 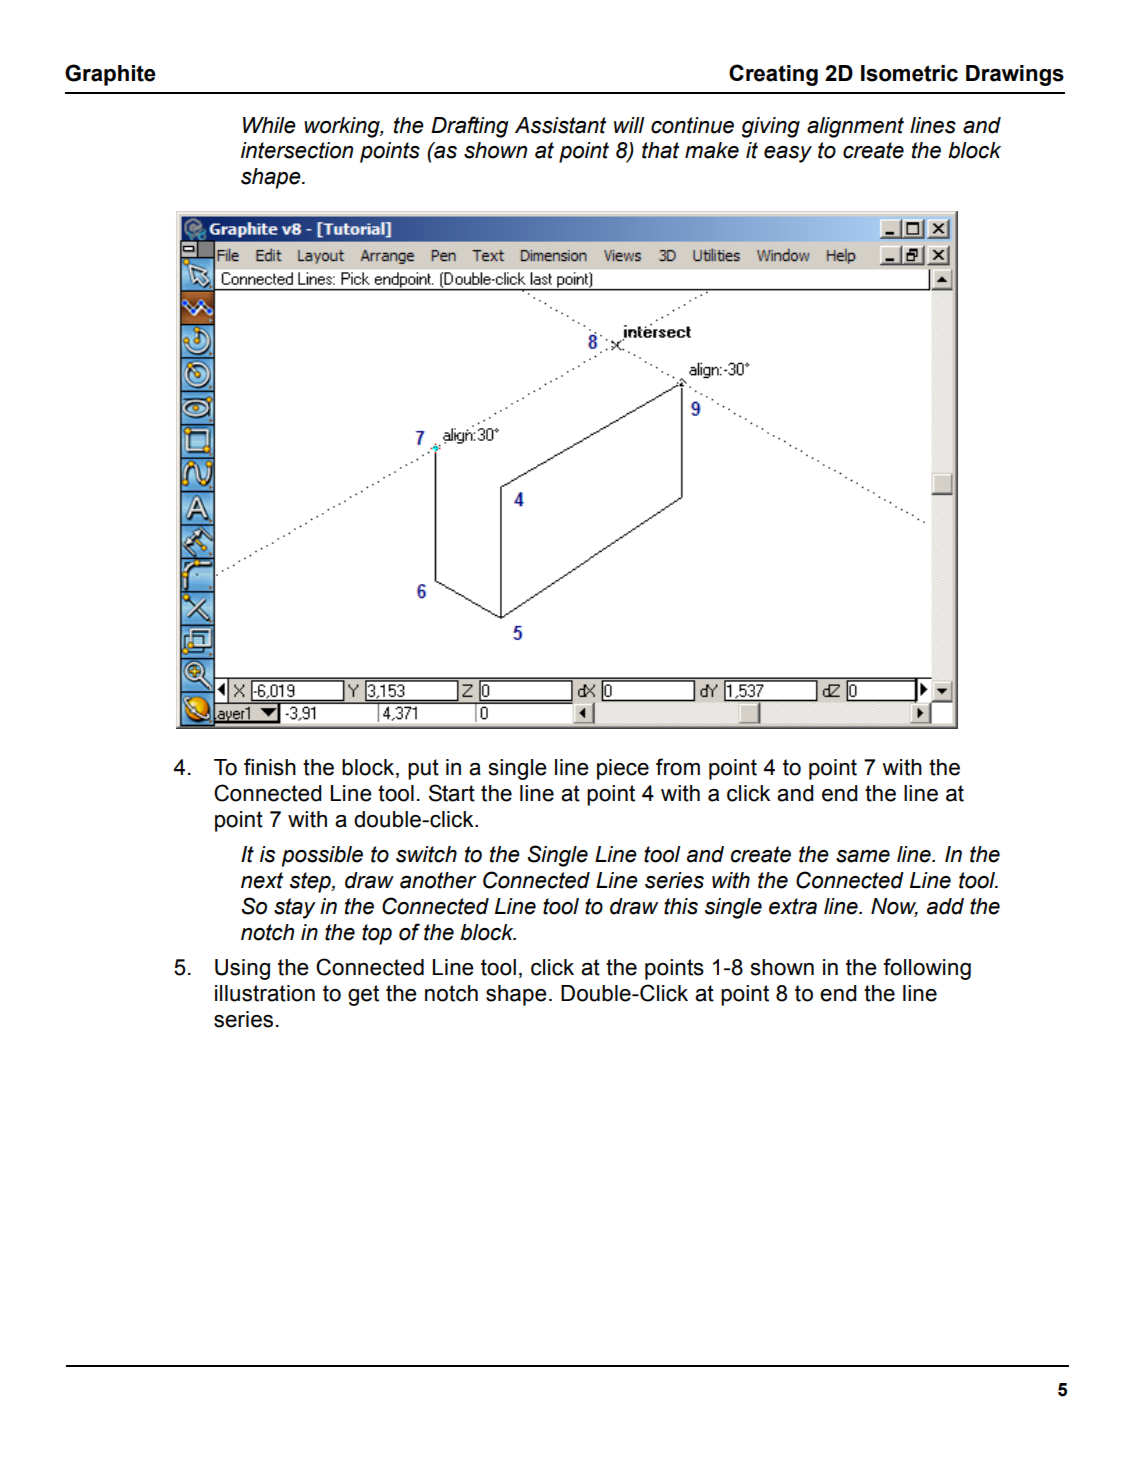 I want to click on same, so click(x=863, y=856).
